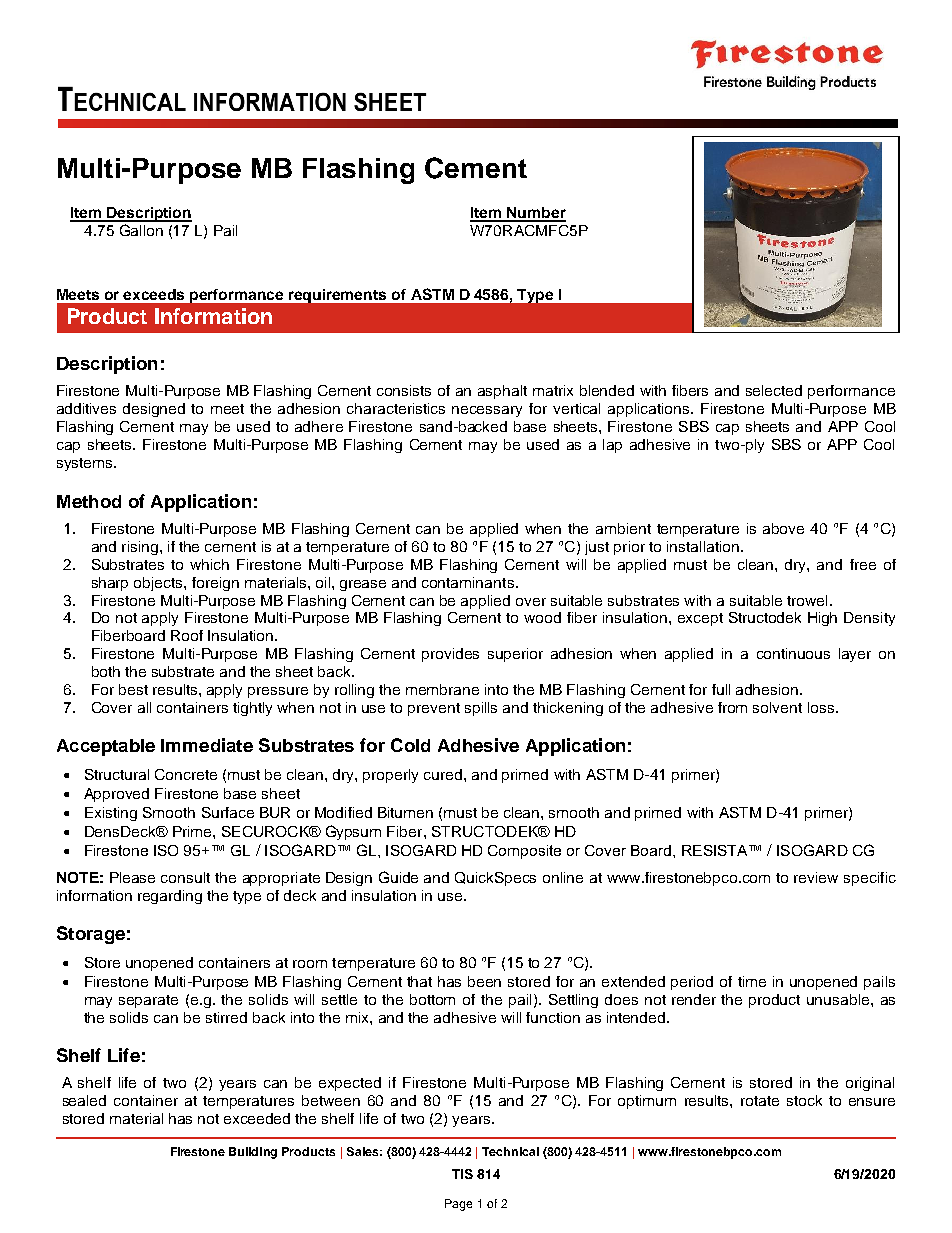 Image resolution: width=952 pixels, height=1233 pixels. Describe the element at coordinates (209, 564) in the screenshot. I see `which` at that location.
